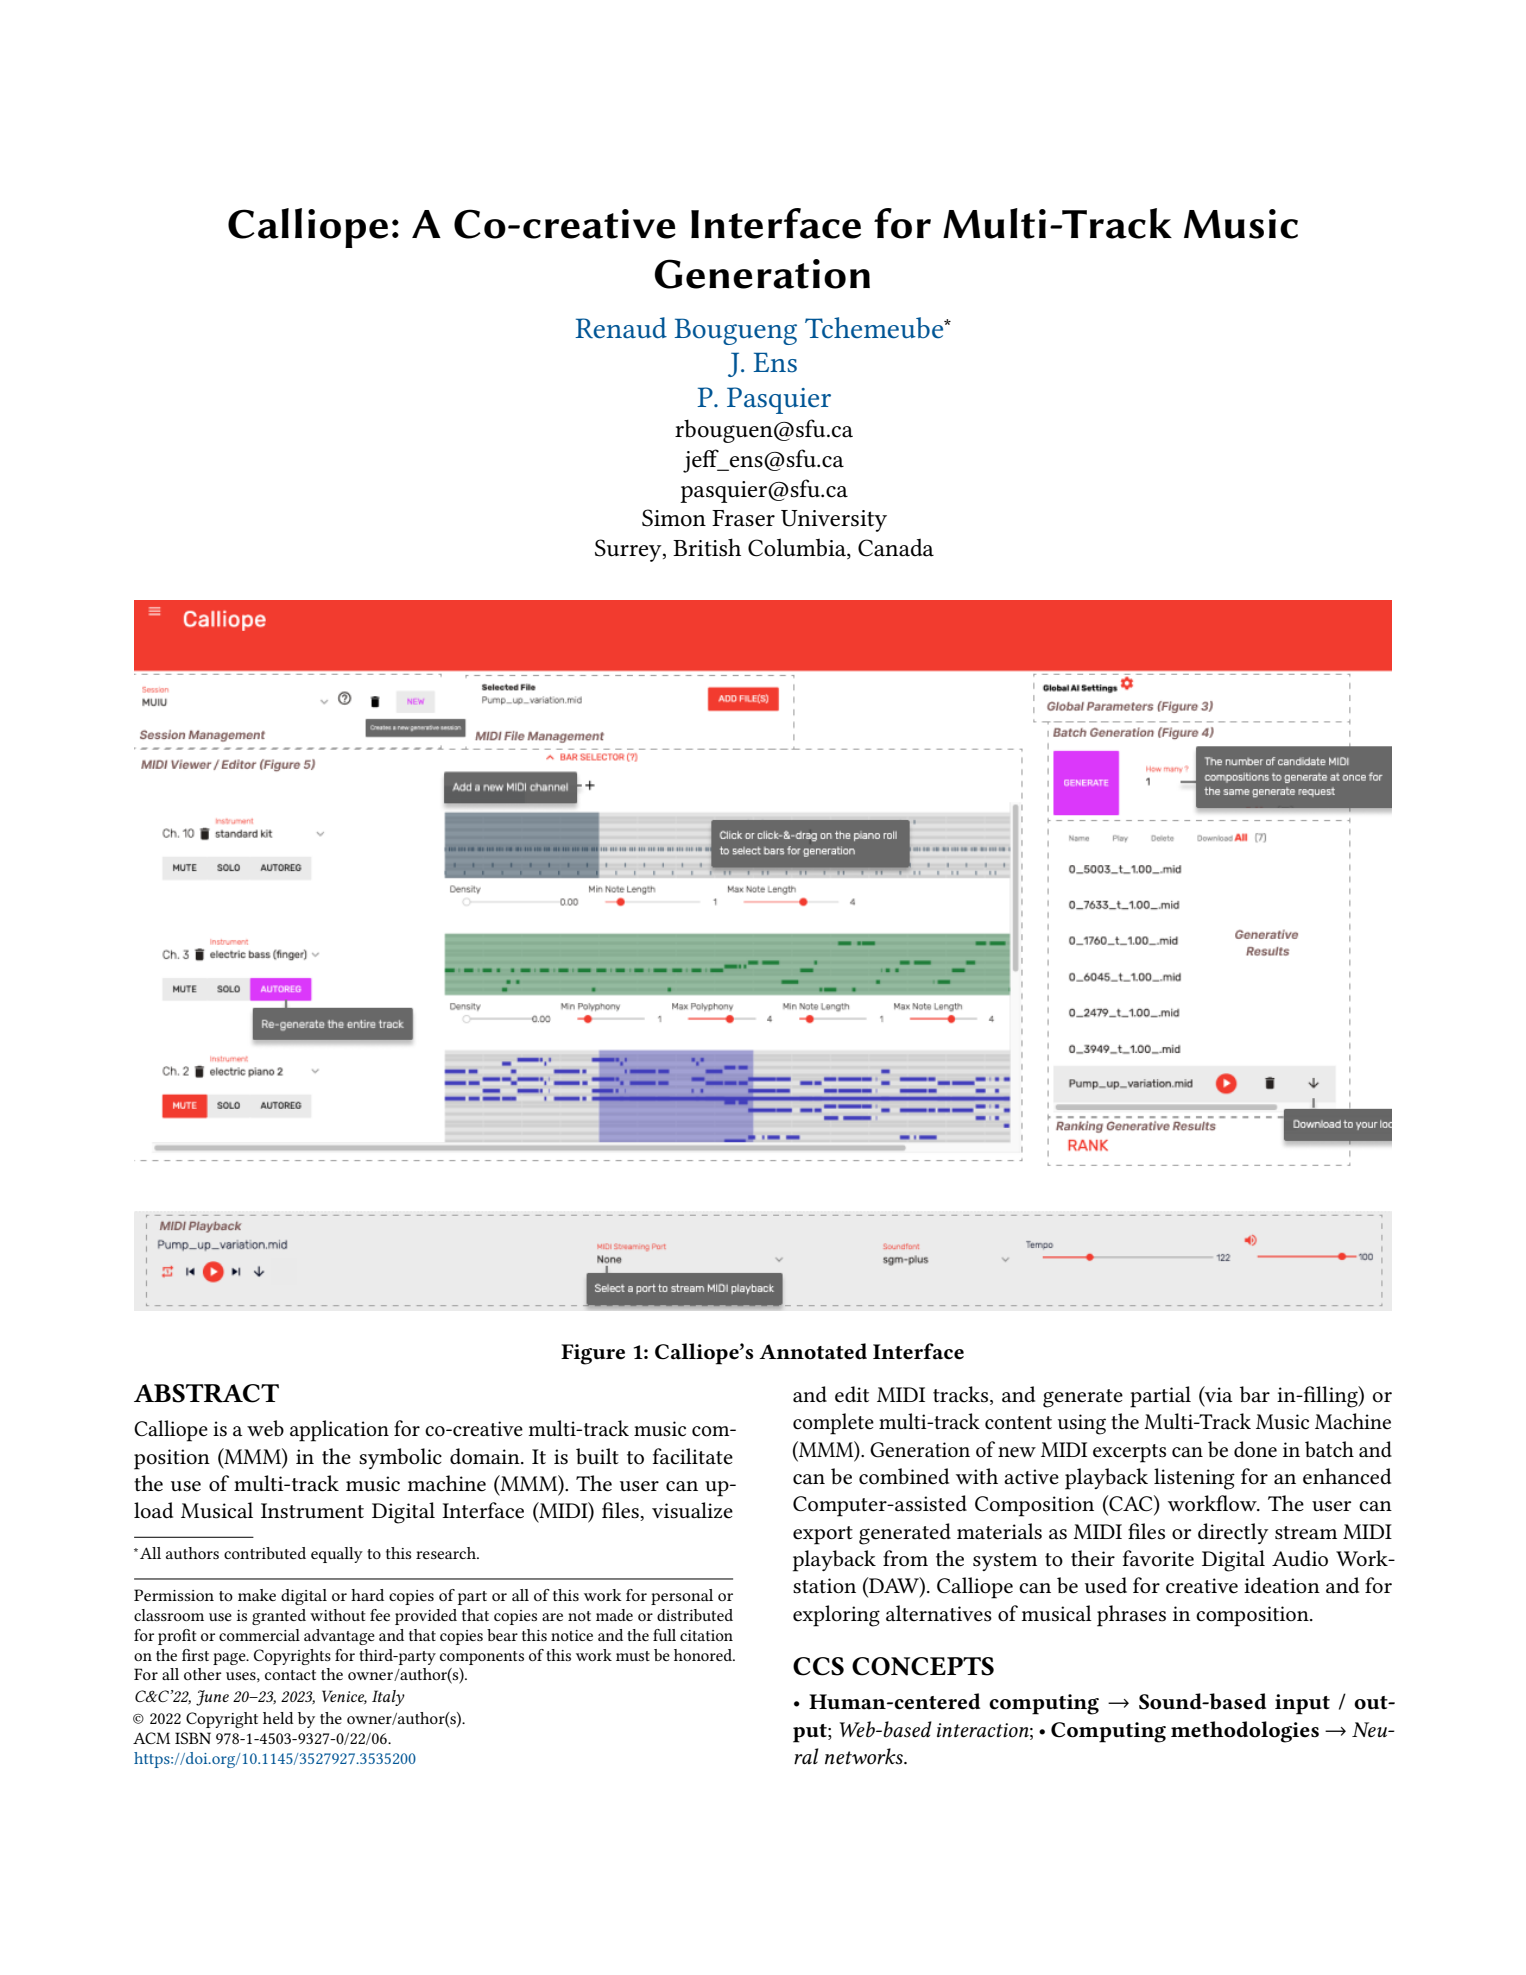  I want to click on Simon, so click(674, 518).
